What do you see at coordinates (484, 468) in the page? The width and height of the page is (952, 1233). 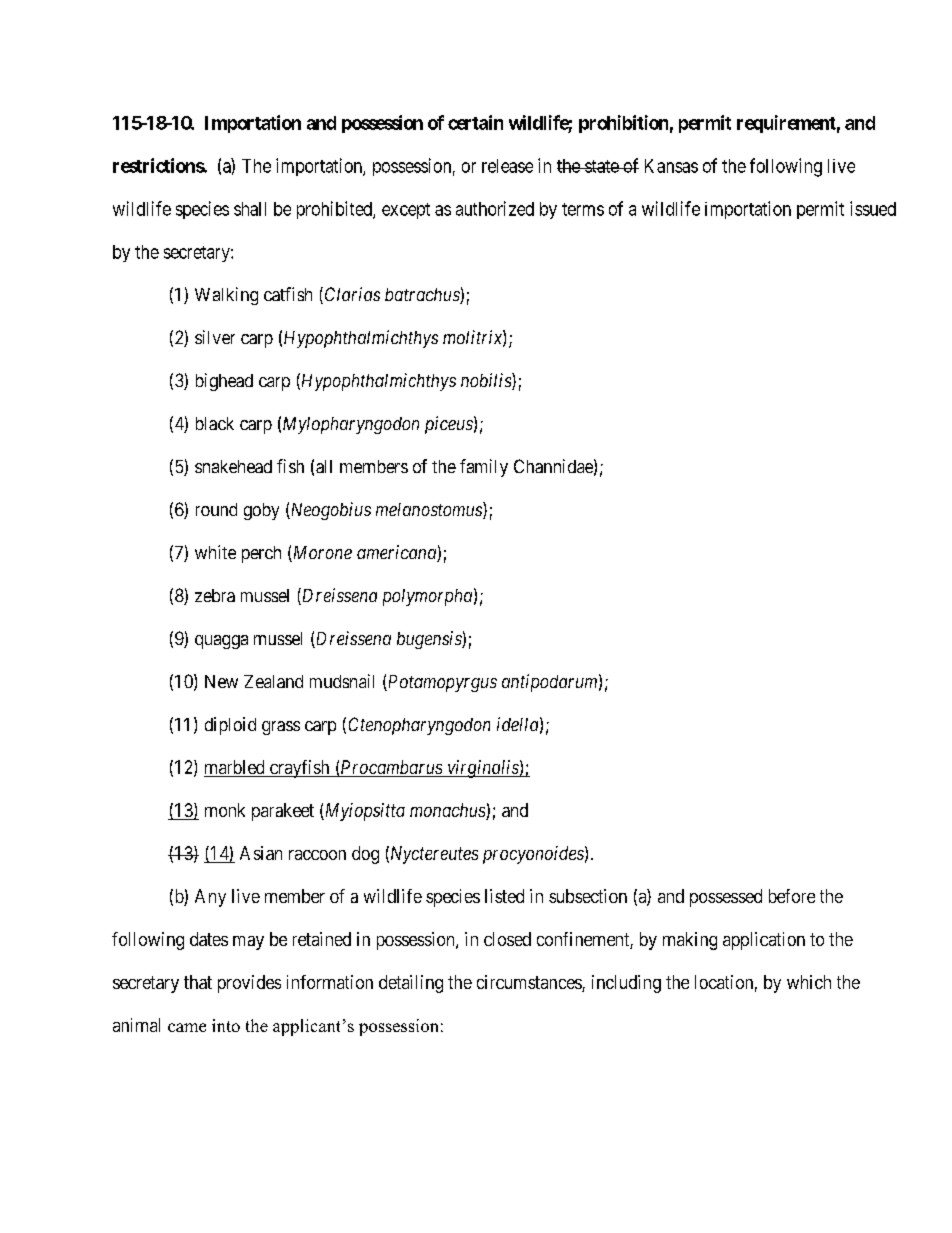 I see `family` at bounding box center [484, 468].
